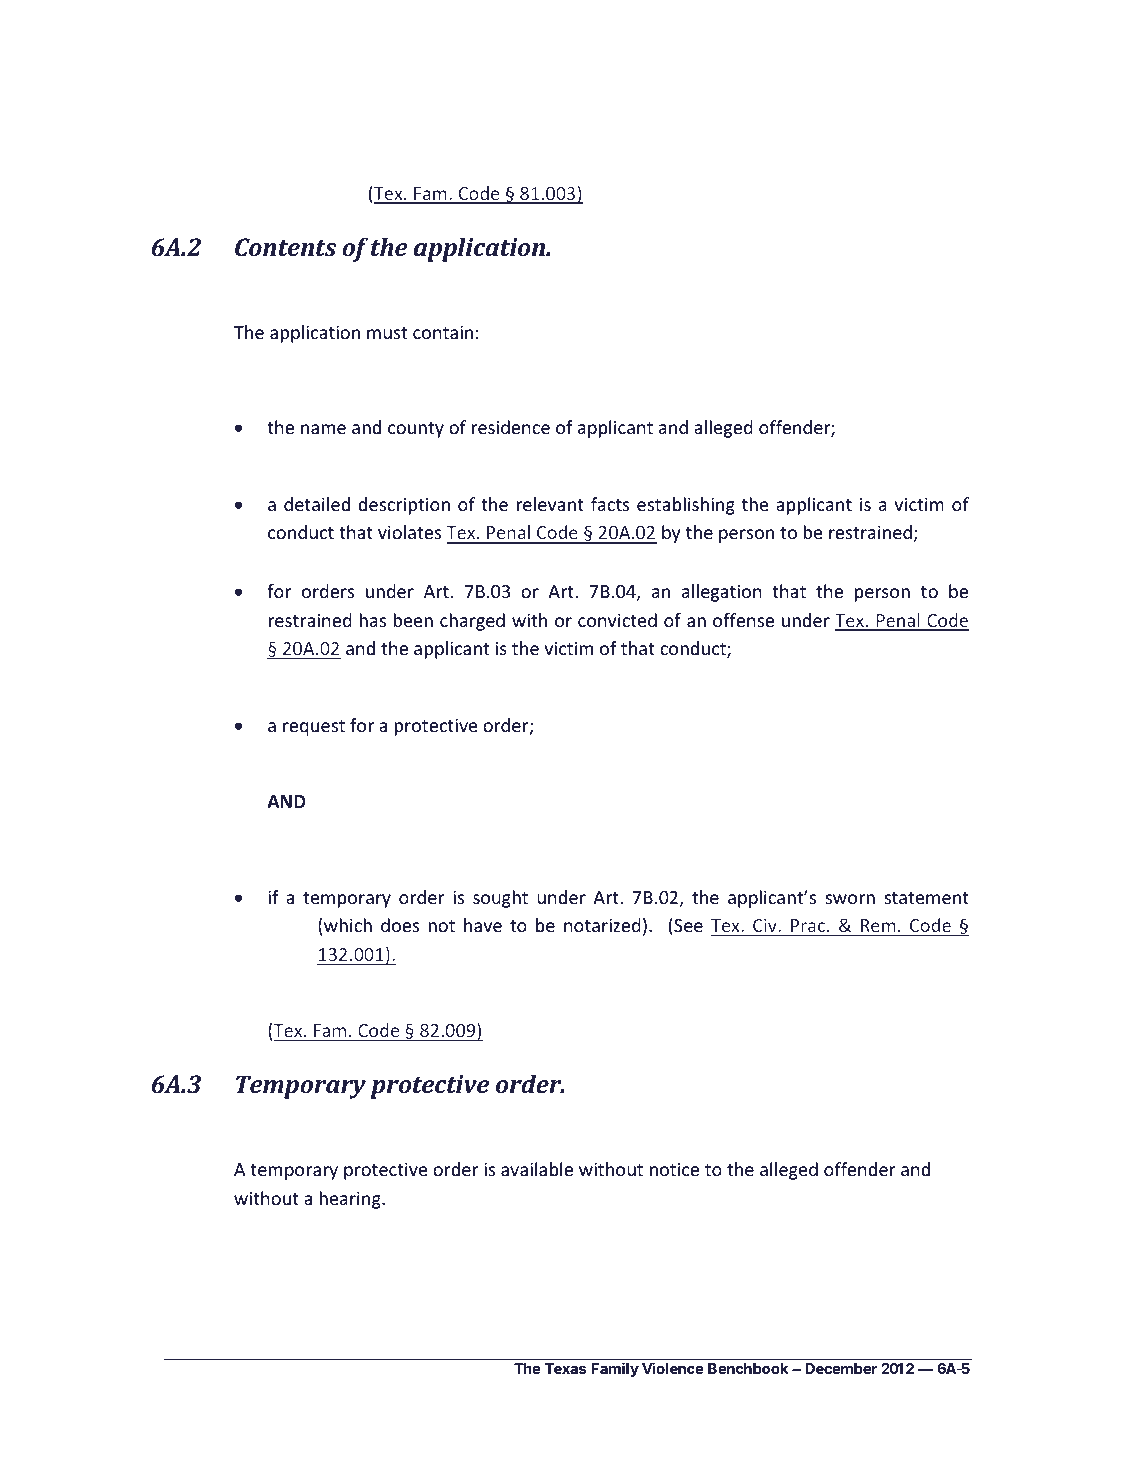 This screenshot has width=1136, height=1470. I want to click on December, so click(841, 1368).
